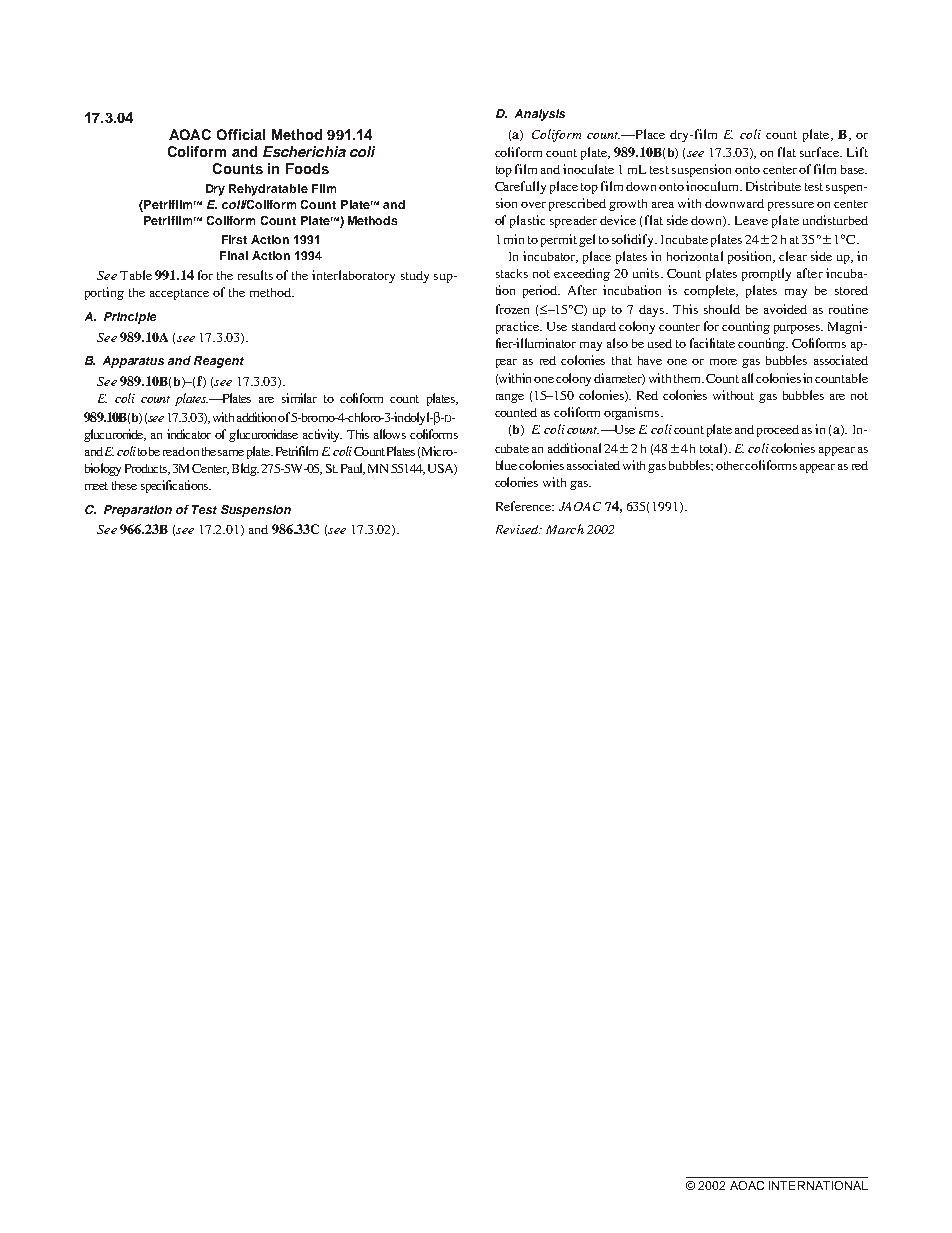 Image resolution: width=952 pixels, height=1233 pixels. What do you see at coordinates (565, 529) in the screenshot?
I see `March` at bounding box center [565, 529].
